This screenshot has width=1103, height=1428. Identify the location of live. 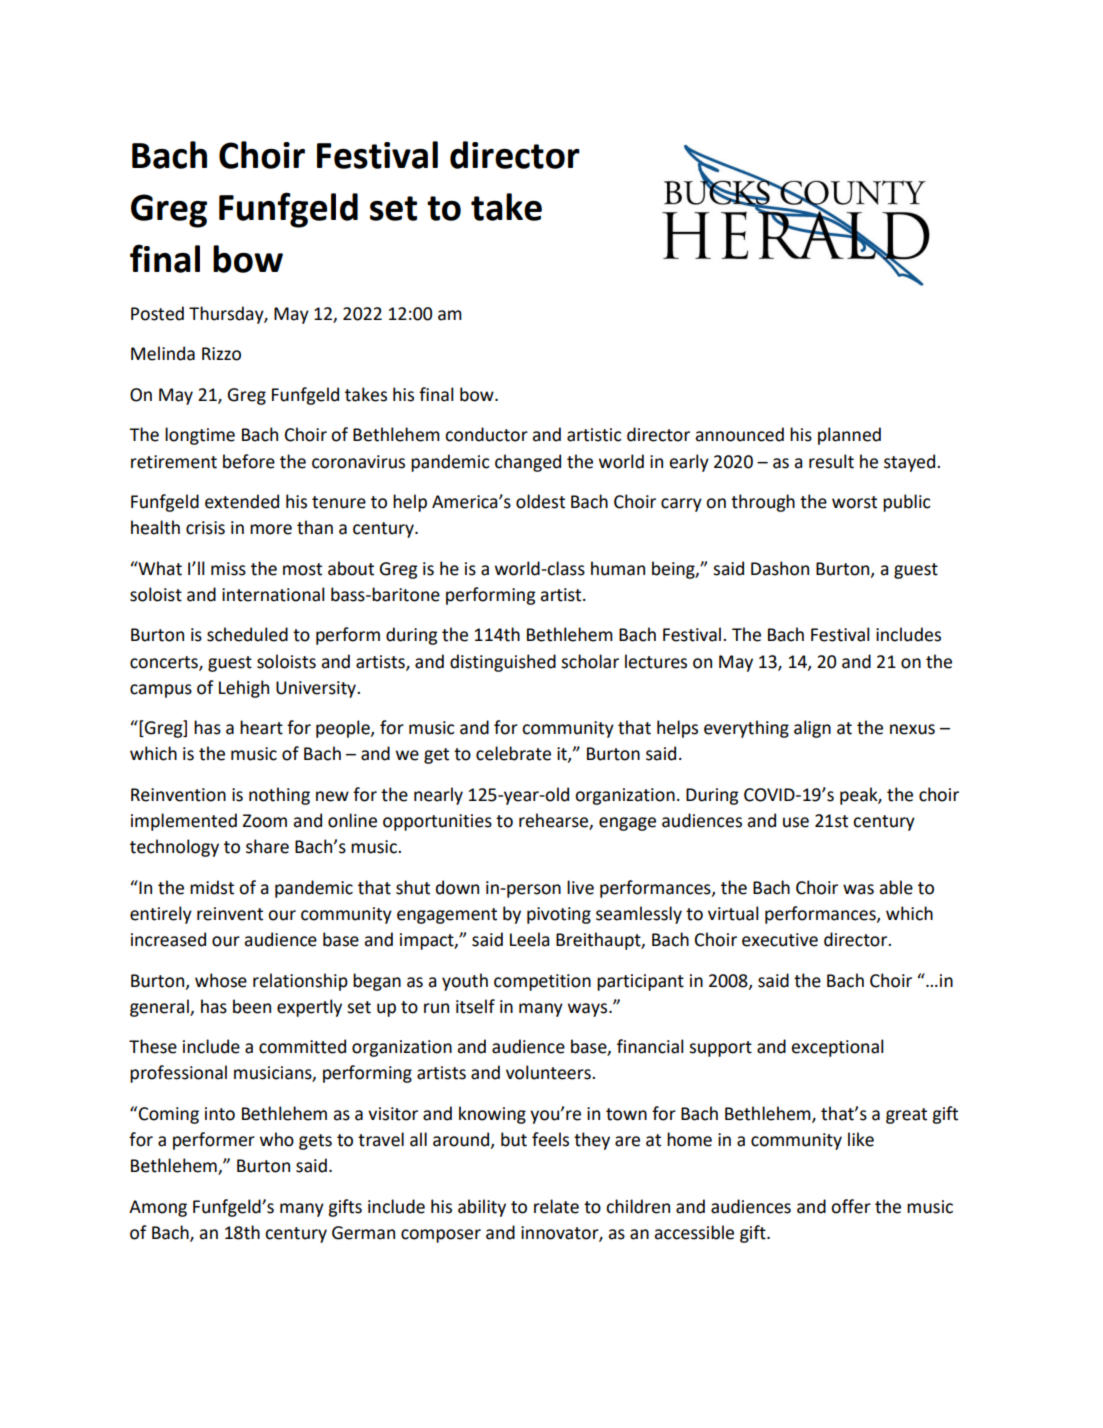
(580, 887).
